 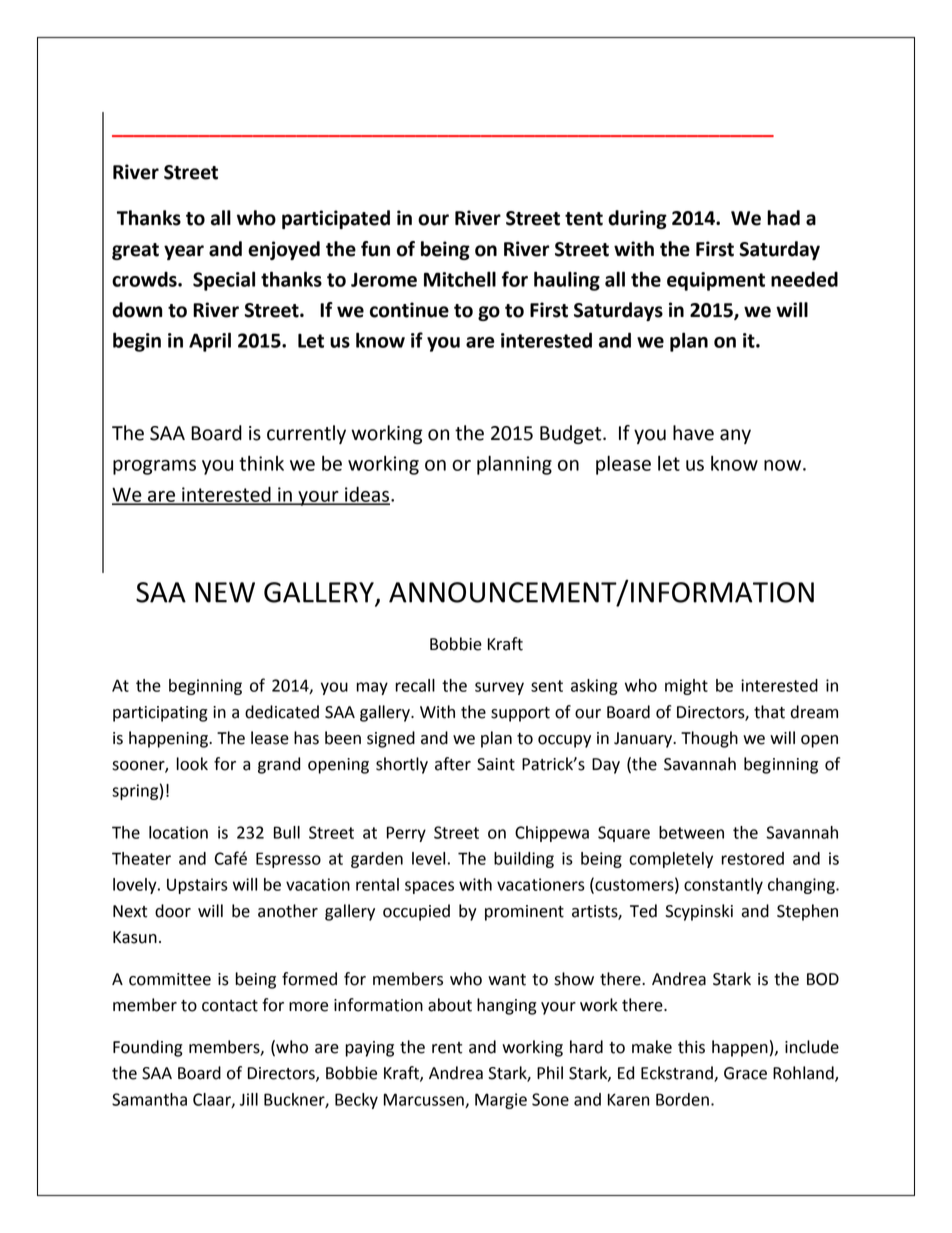 What do you see at coordinates (154, 467) in the screenshot?
I see `programs` at bounding box center [154, 467].
